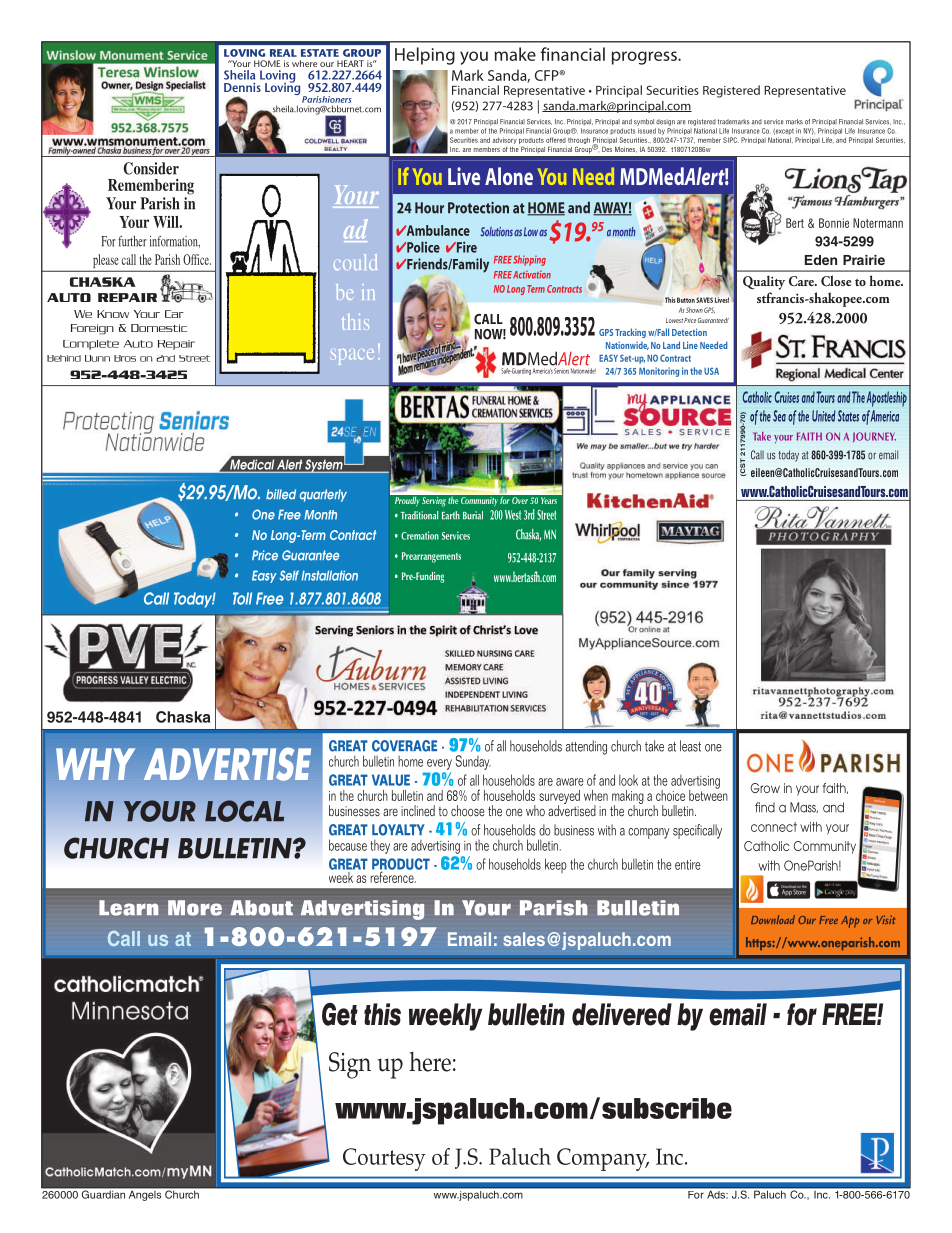  What do you see at coordinates (281, 494) in the screenshot?
I see `billed` at bounding box center [281, 494].
